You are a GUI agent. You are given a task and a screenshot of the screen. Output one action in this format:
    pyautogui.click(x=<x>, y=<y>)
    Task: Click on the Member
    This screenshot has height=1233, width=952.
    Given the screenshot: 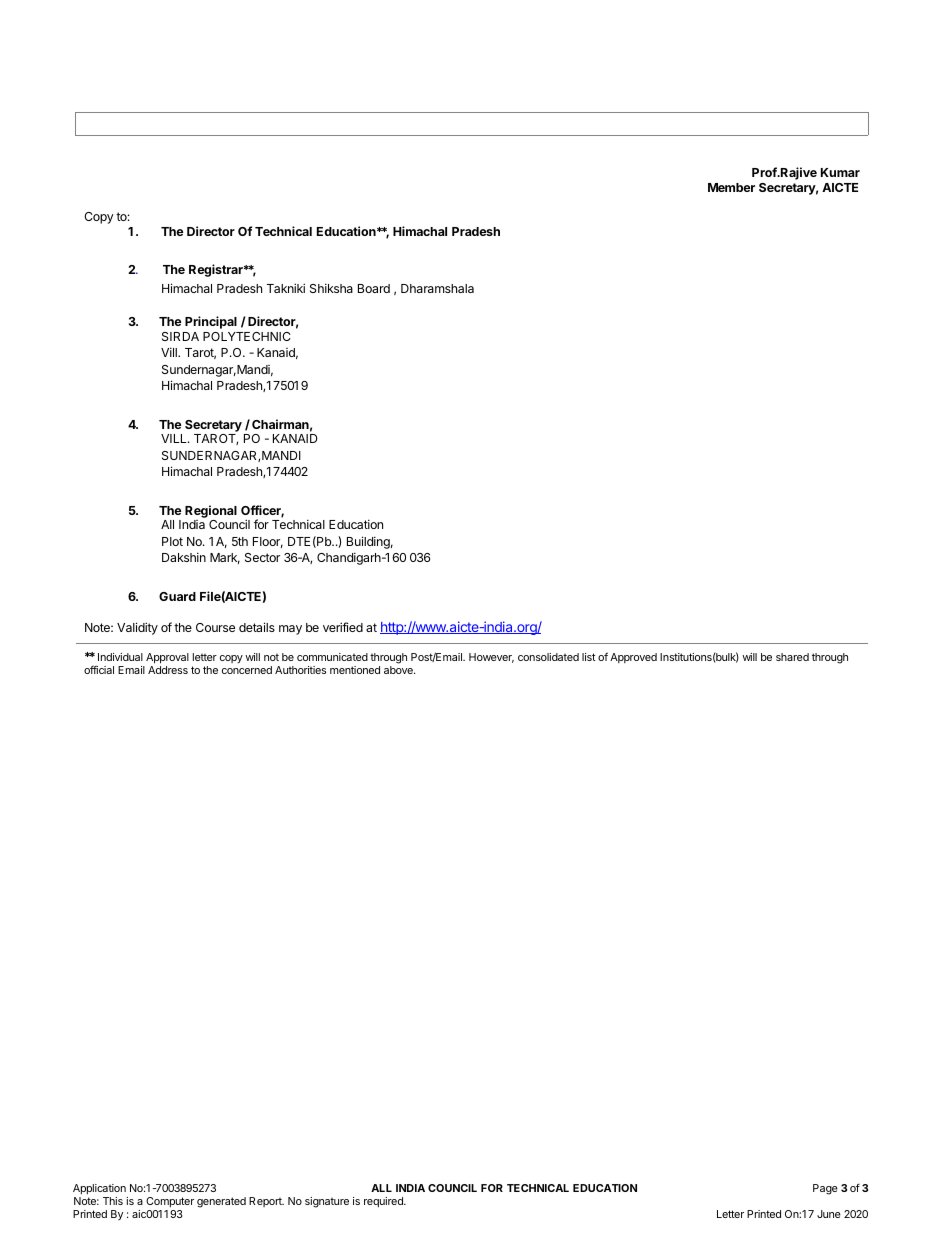 What is the action you would take?
    pyautogui.click(x=731, y=187)
